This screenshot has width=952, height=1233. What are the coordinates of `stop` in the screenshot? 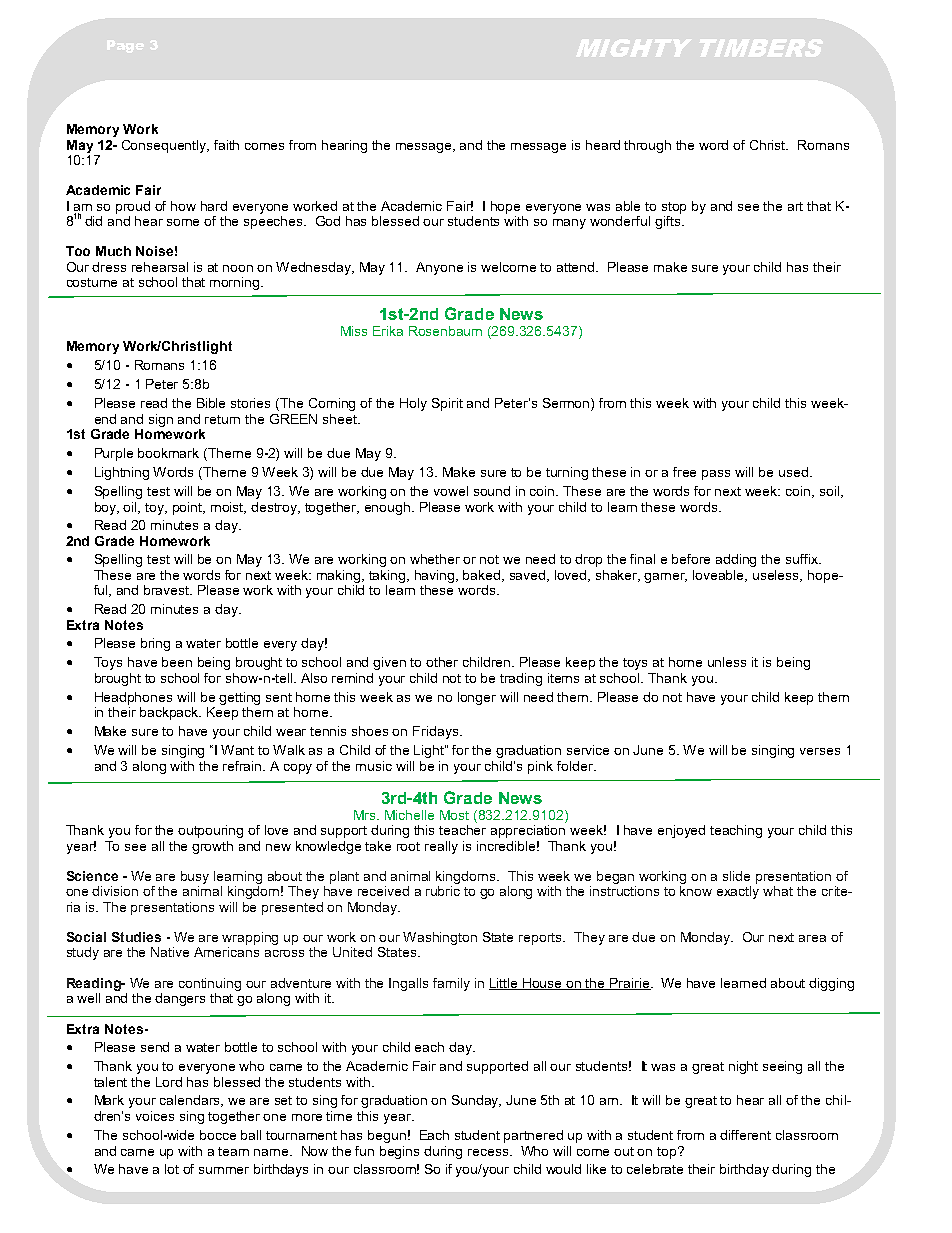 It's located at (674, 208).
